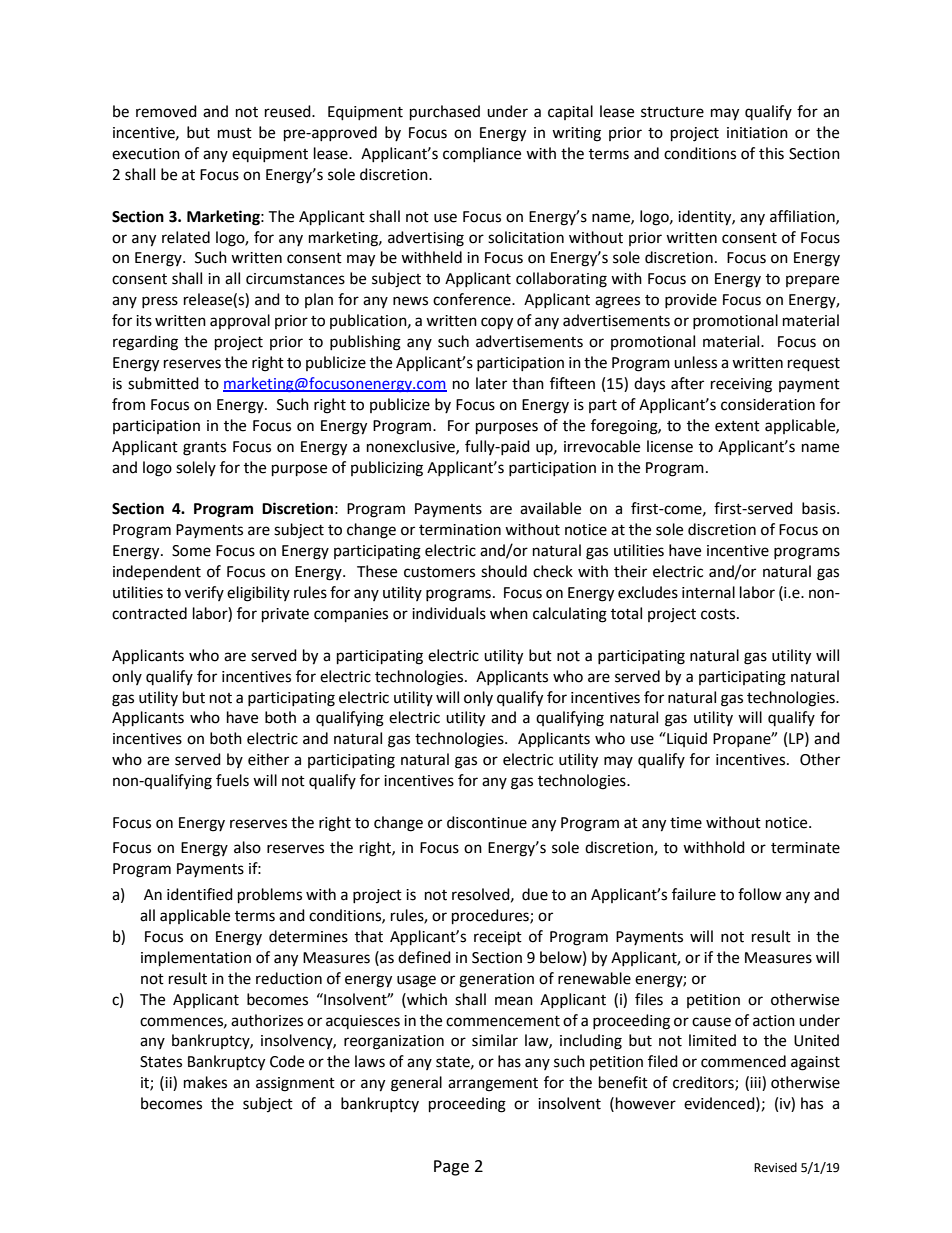 The image size is (952, 1233). I want to click on Page, so click(451, 1168).
